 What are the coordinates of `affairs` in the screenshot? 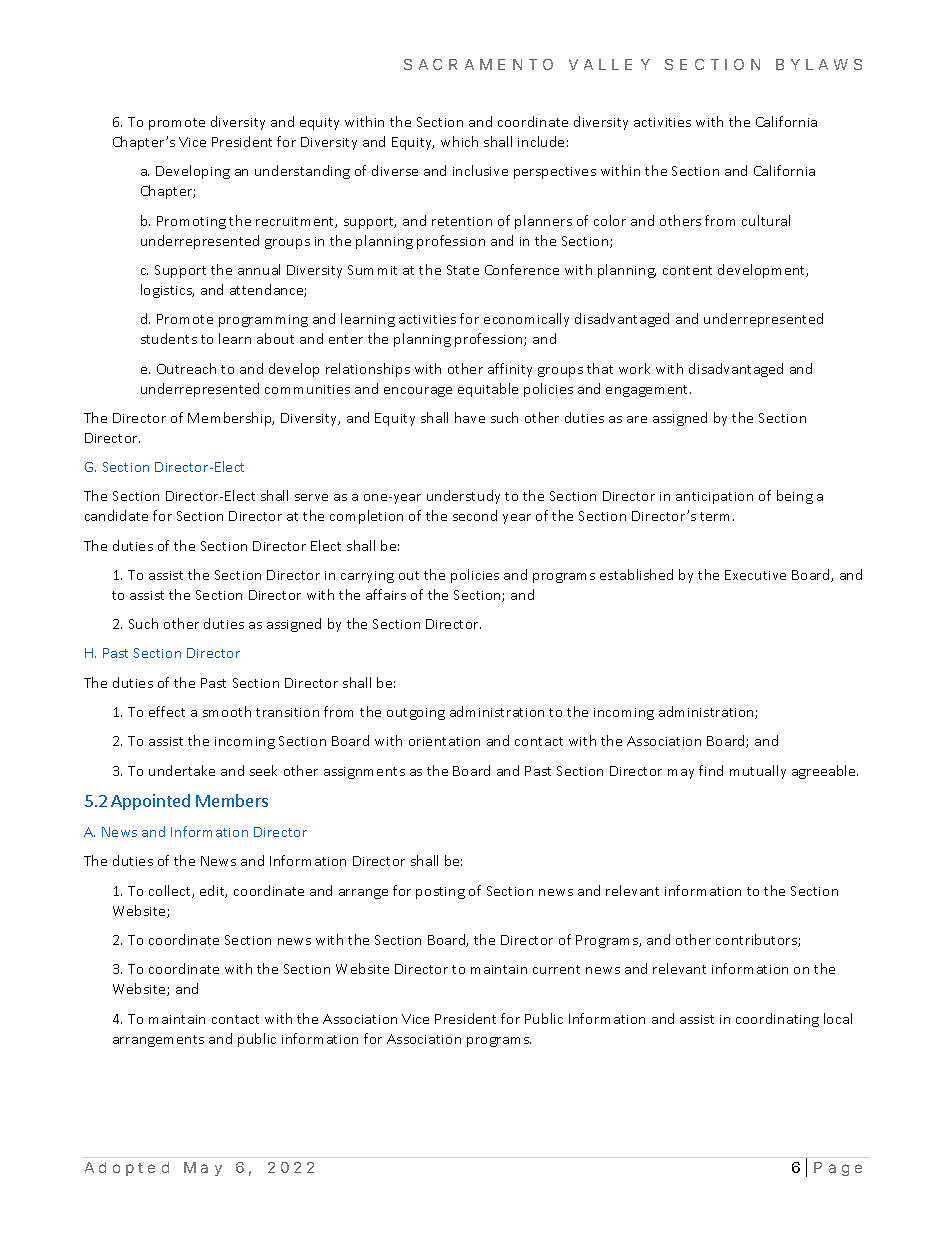 It's located at (386, 594).
